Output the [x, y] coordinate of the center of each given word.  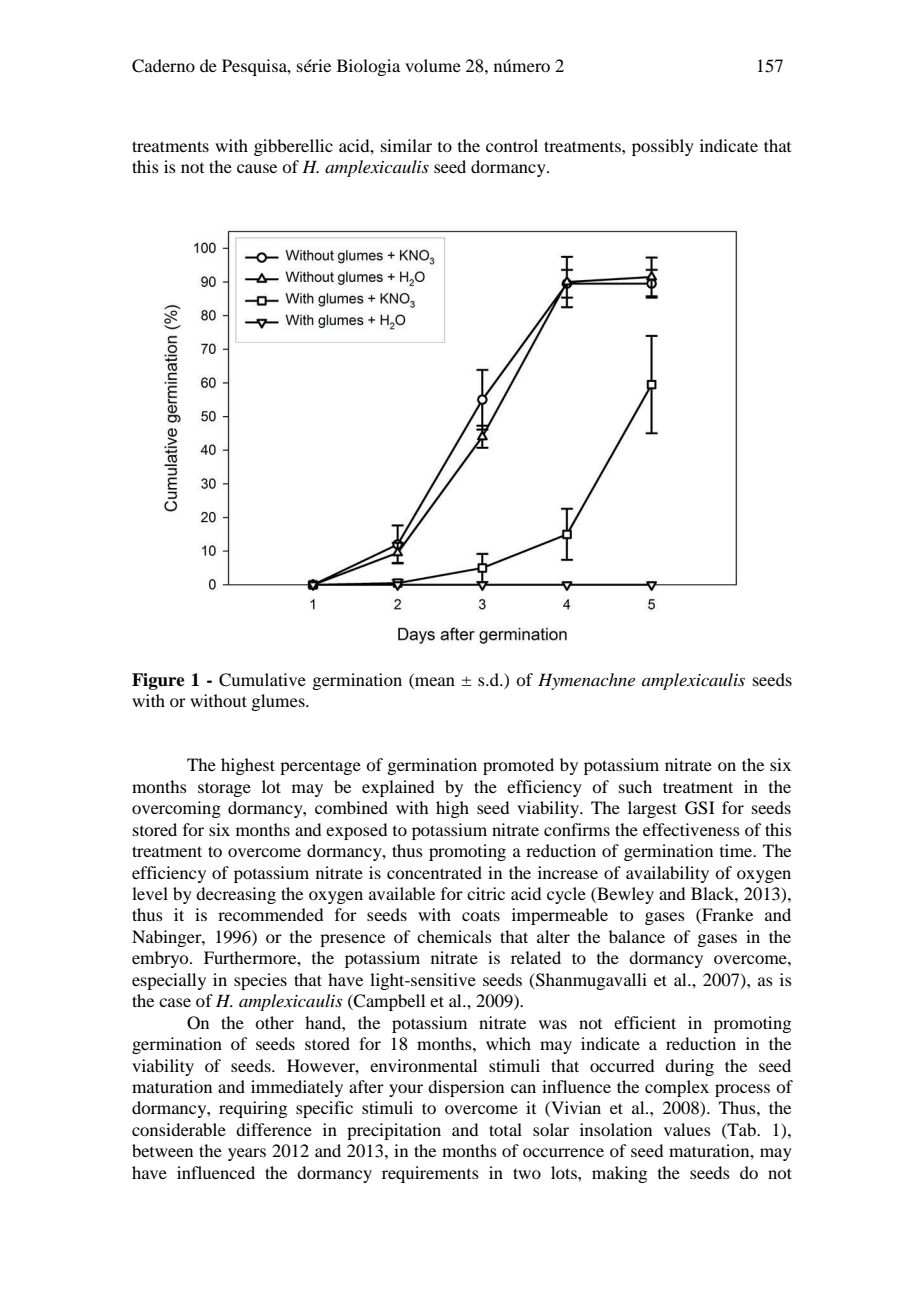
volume [433, 65]
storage [224, 789]
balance [637, 936]
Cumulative [262, 680]
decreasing [236, 895]
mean [435, 681]
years [247, 1154]
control [512, 145]
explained [398, 788]
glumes [279, 702]
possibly [663, 147]
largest [652, 809]
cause [257, 168]
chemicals [454, 936]
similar [406, 145]
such [635, 786]
